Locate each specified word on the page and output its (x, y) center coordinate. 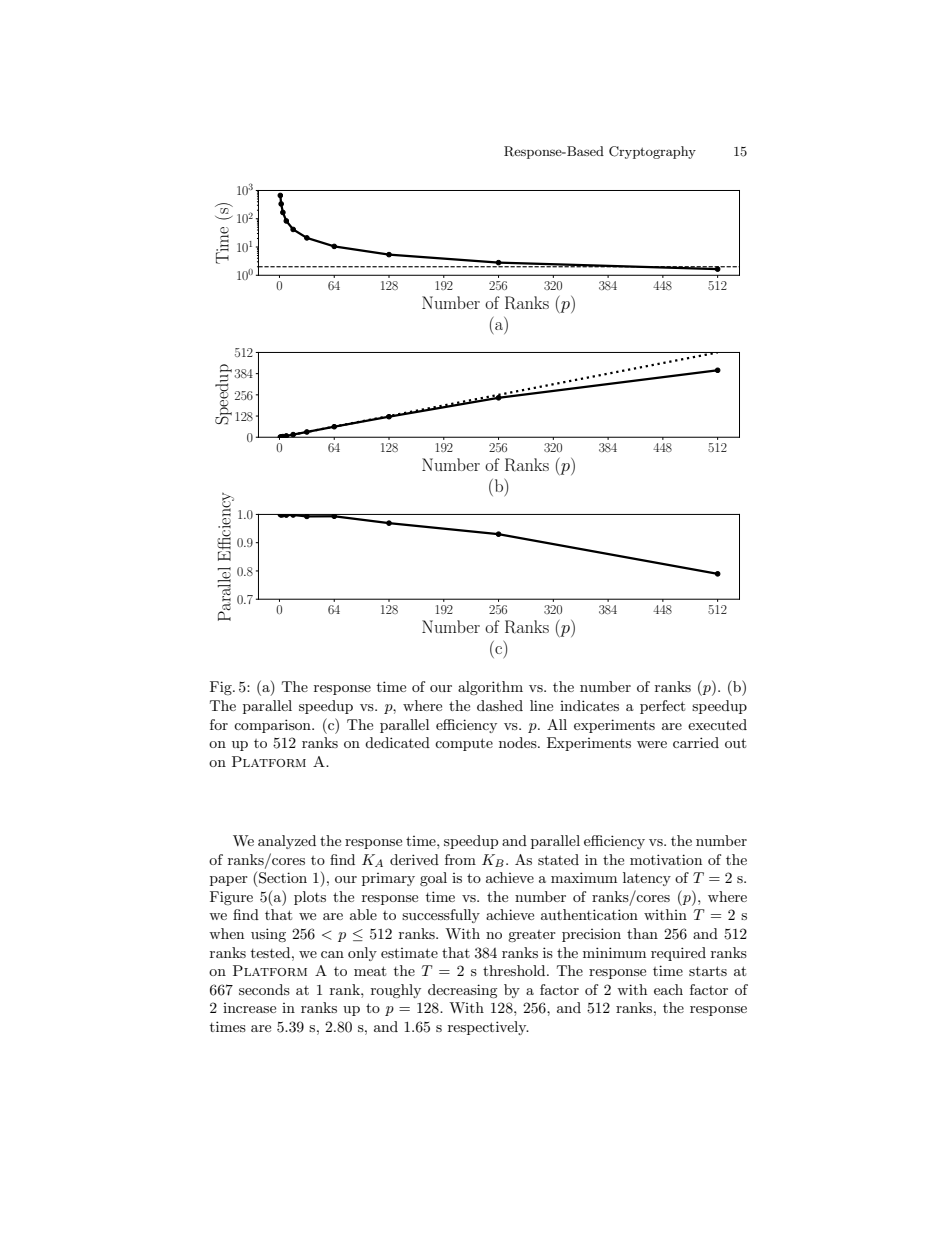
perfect (662, 707)
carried (696, 742)
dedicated (397, 742)
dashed (500, 705)
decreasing (463, 991)
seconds (264, 989)
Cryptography (652, 152)
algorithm (490, 688)
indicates (589, 705)
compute (464, 744)
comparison (273, 726)
